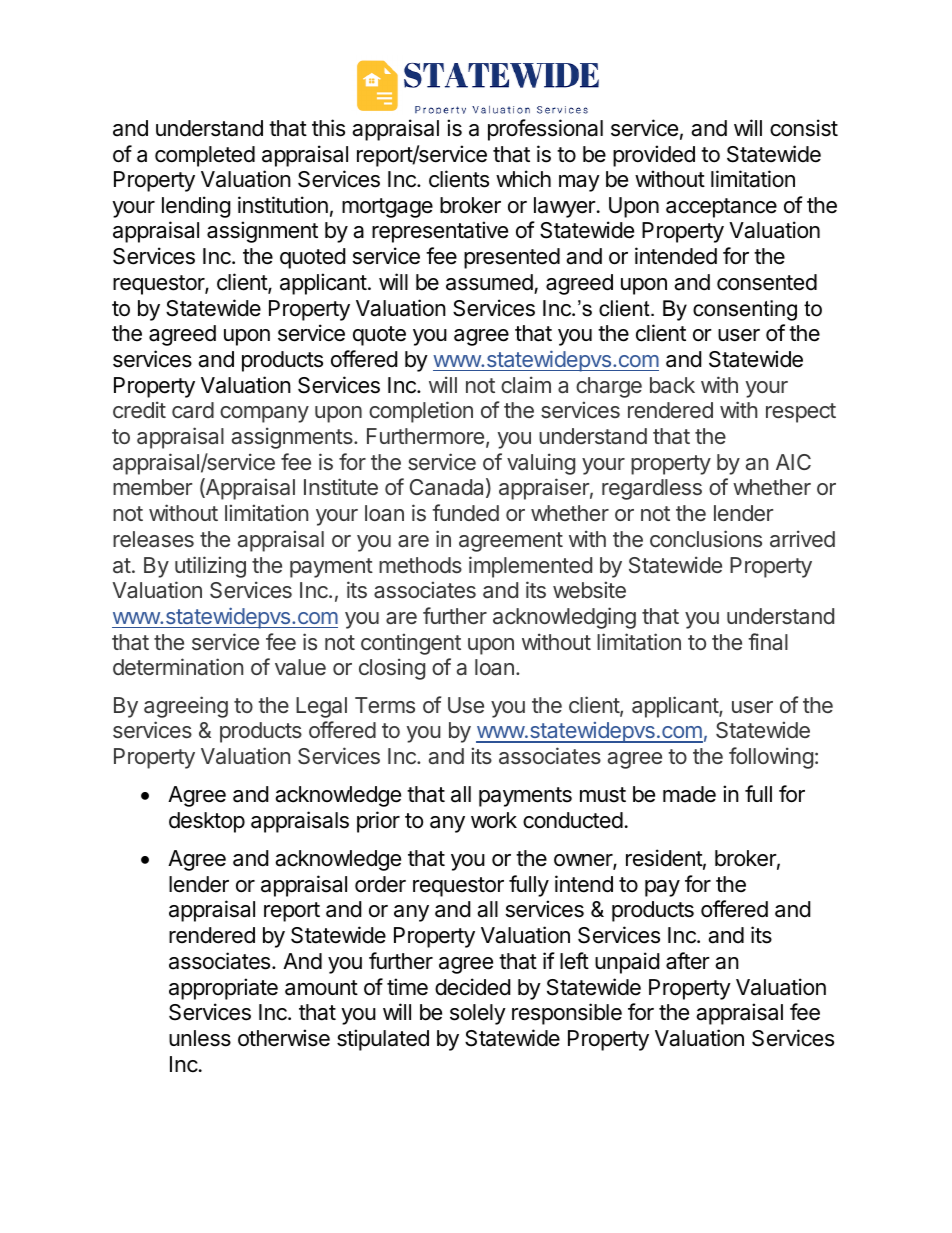 The height and width of the page is (1233, 952). I want to click on completion, so click(421, 412).
